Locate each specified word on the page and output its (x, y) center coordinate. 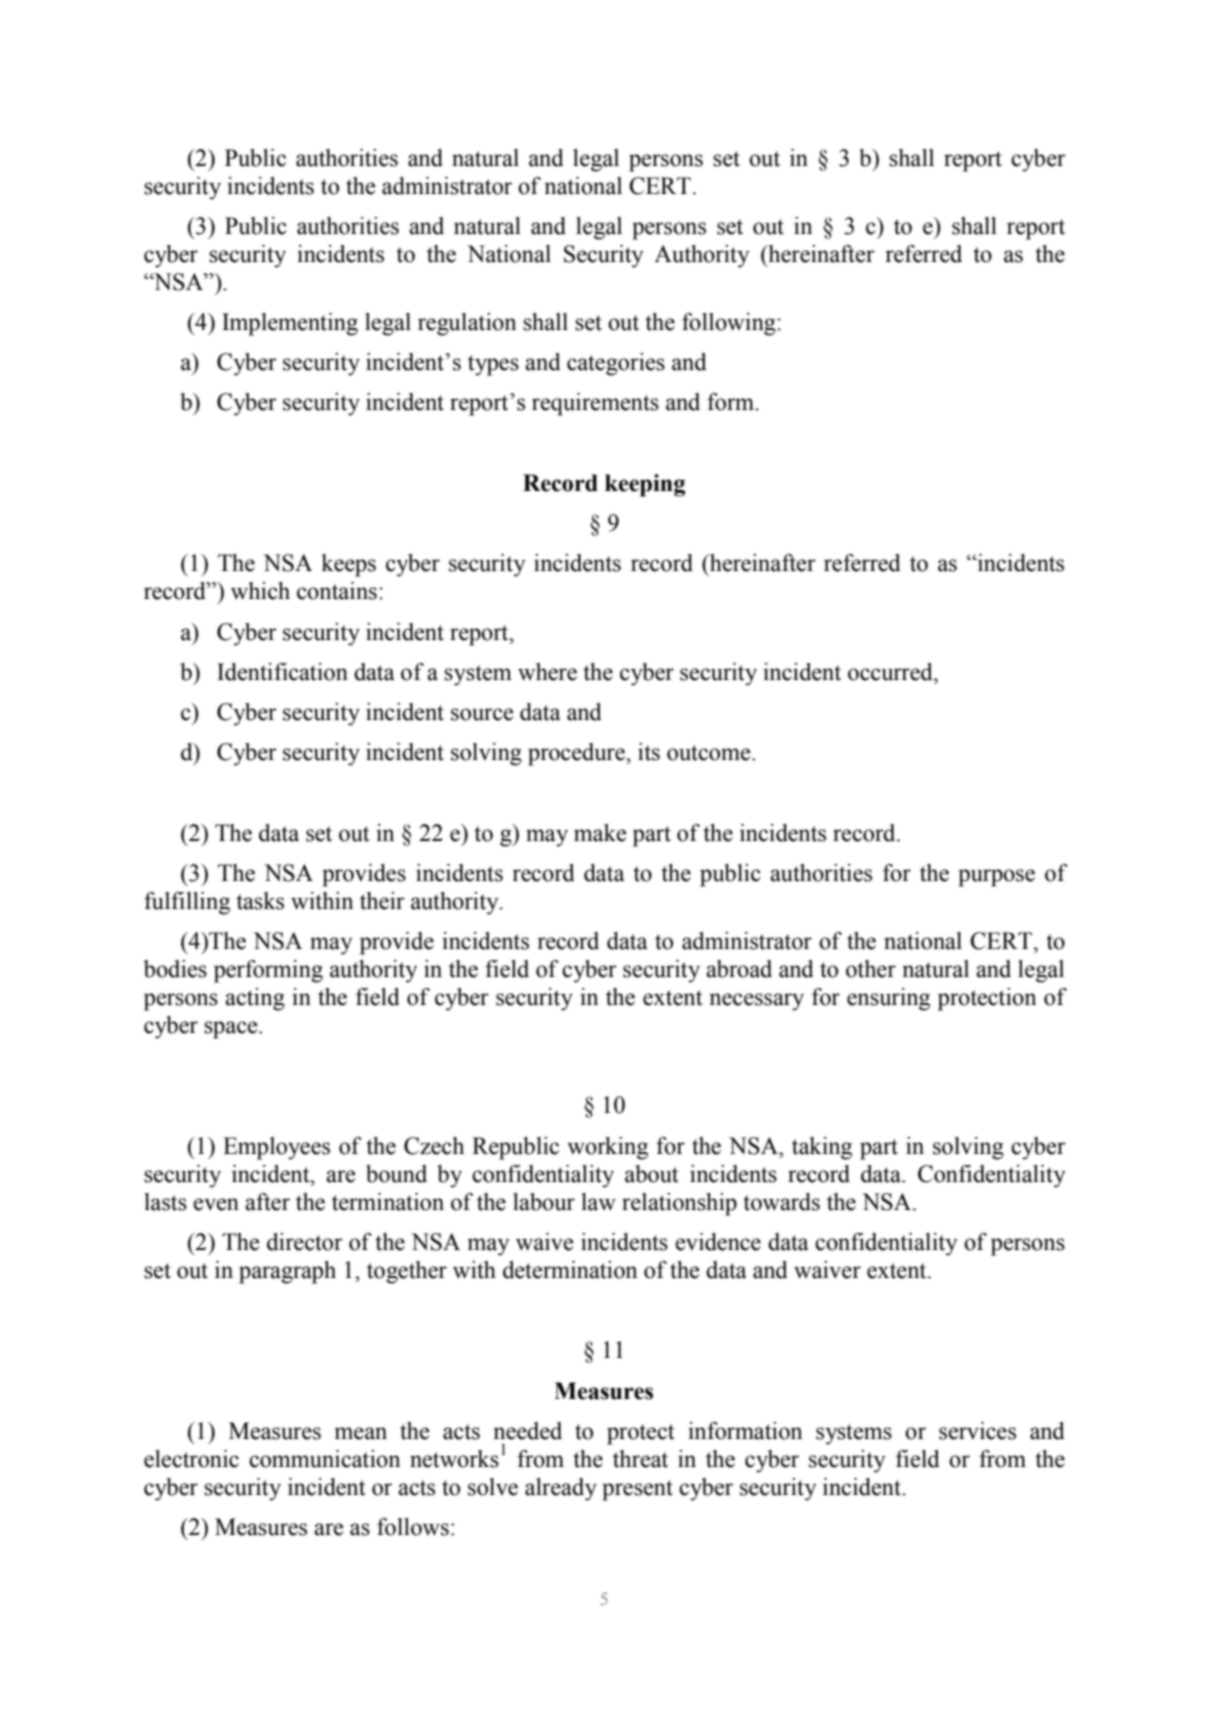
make (600, 833)
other (871, 969)
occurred (891, 672)
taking (822, 1148)
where (547, 672)
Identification (282, 672)
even (216, 1204)
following (730, 324)
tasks (260, 901)
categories (616, 364)
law (599, 1202)
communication (324, 1459)
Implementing (290, 324)
